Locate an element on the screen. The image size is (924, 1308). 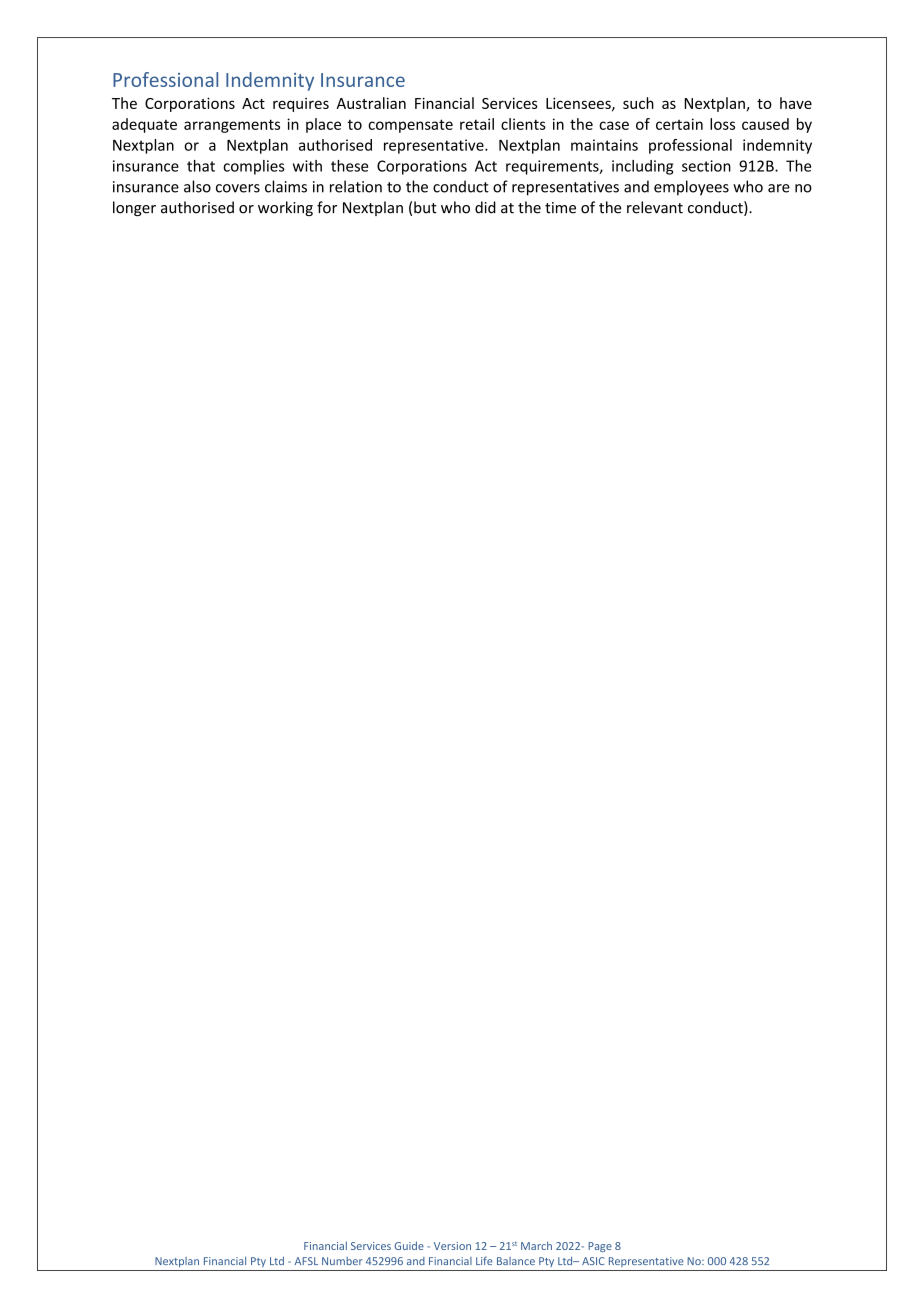
retail is located at coordinates (477, 124).
